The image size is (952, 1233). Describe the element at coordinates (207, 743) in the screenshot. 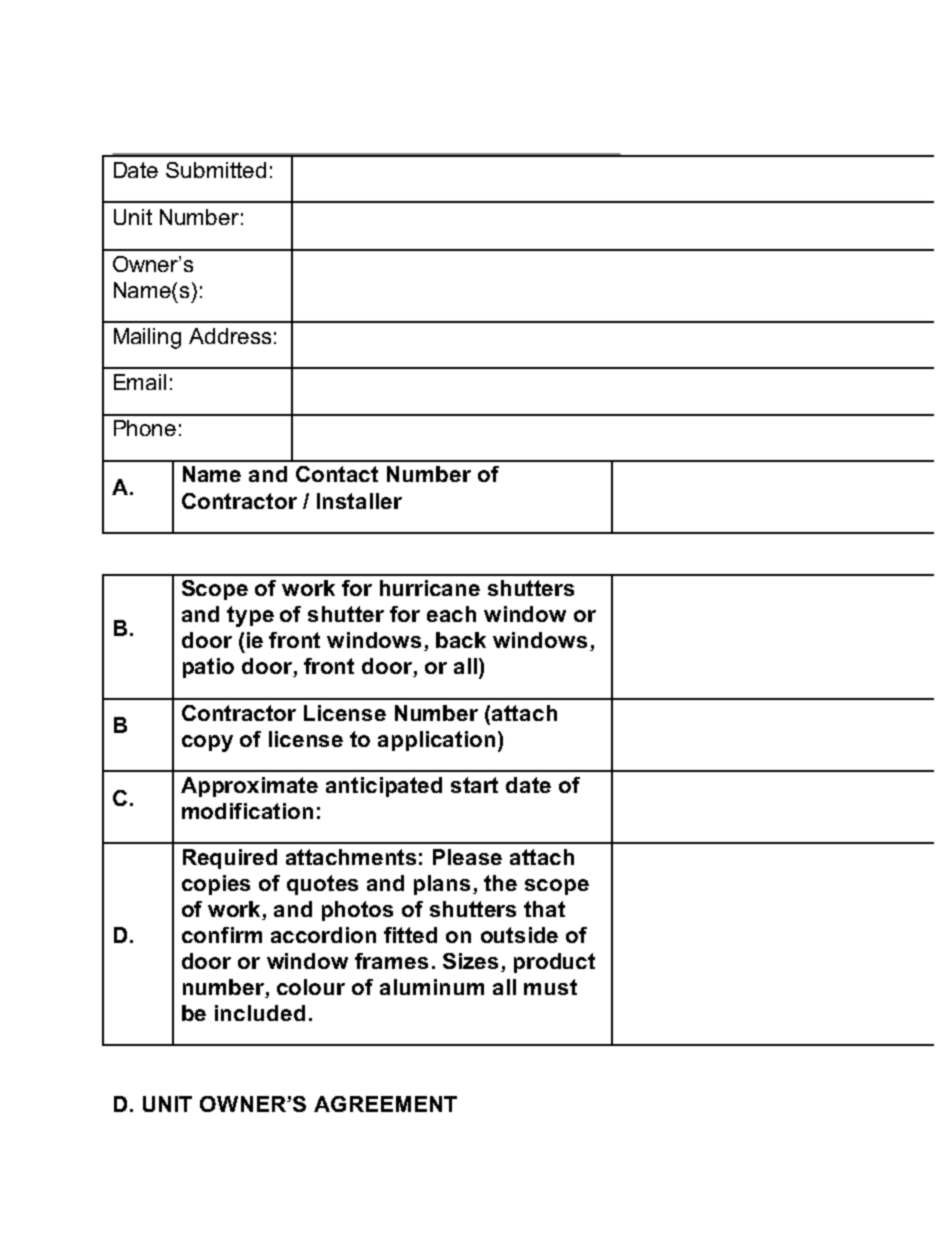

I see `copy` at that location.
